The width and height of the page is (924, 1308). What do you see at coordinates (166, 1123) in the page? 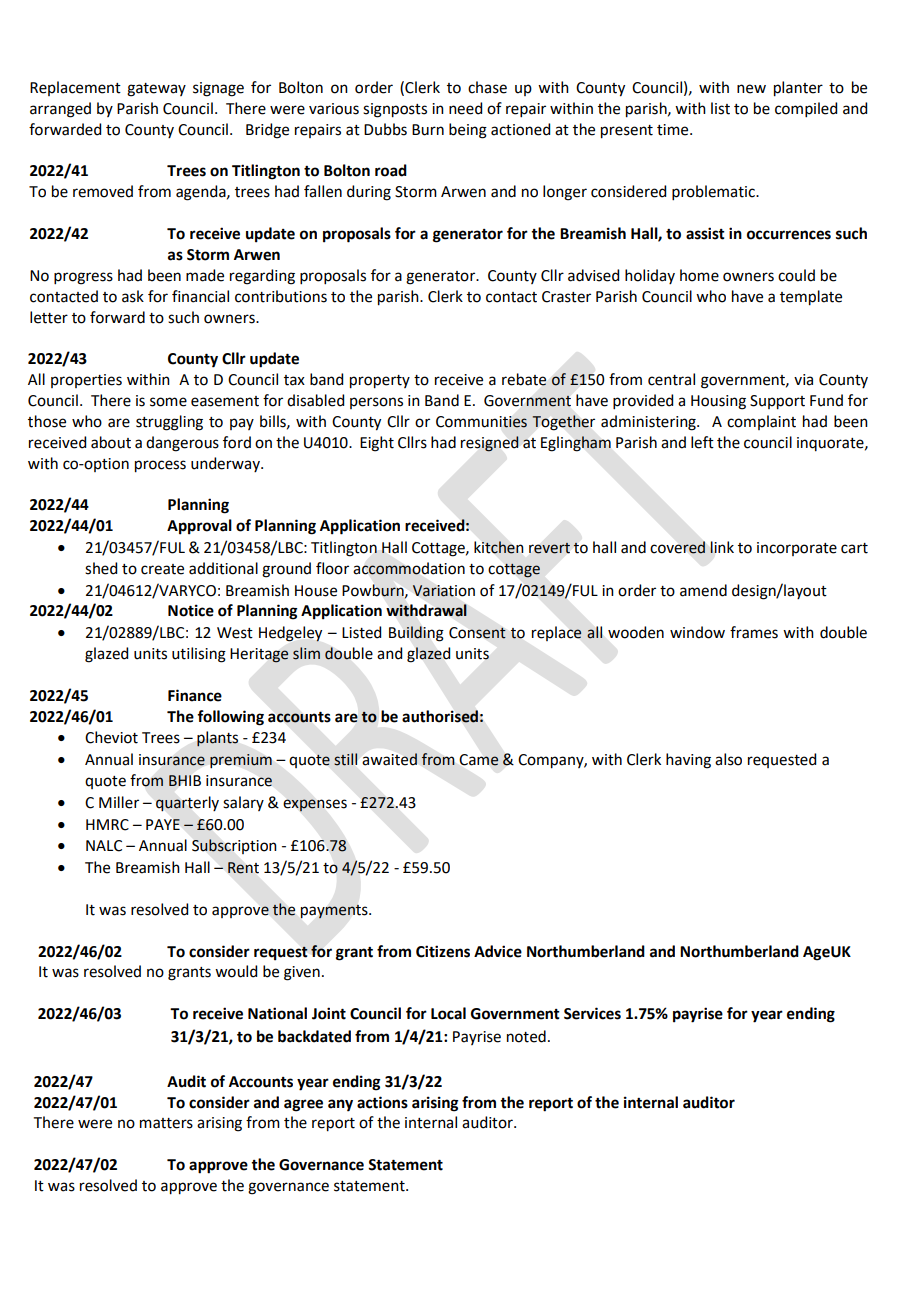
I see `matters` at bounding box center [166, 1123].
